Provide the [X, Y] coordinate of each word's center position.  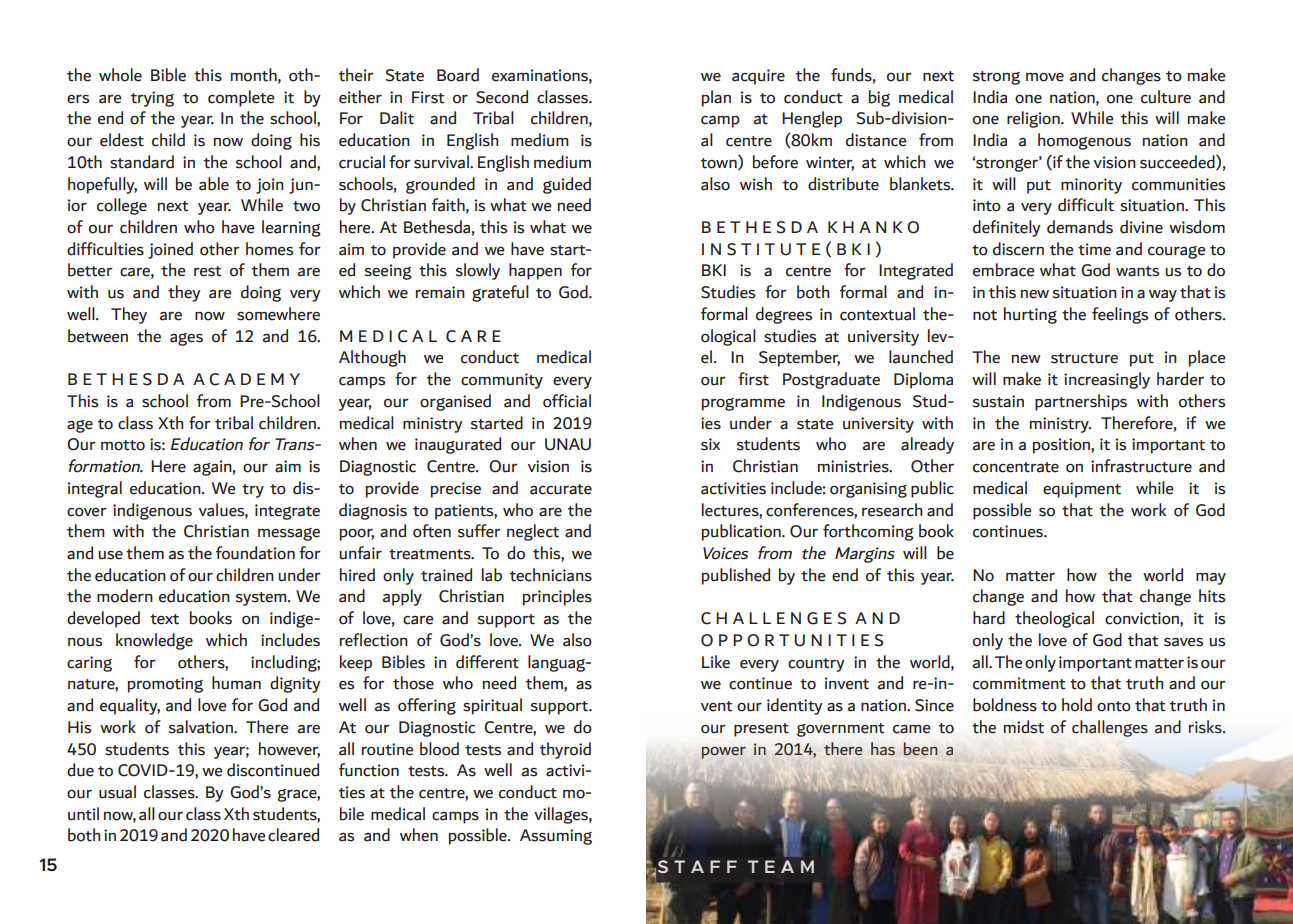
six [710, 444]
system [262, 599]
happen [535, 271]
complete [241, 98]
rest [208, 271]
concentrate [1016, 467]
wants [1137, 271]
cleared [293, 835]
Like [716, 662]
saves [1183, 642]
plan [716, 98]
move [1045, 77]
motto [123, 445]
